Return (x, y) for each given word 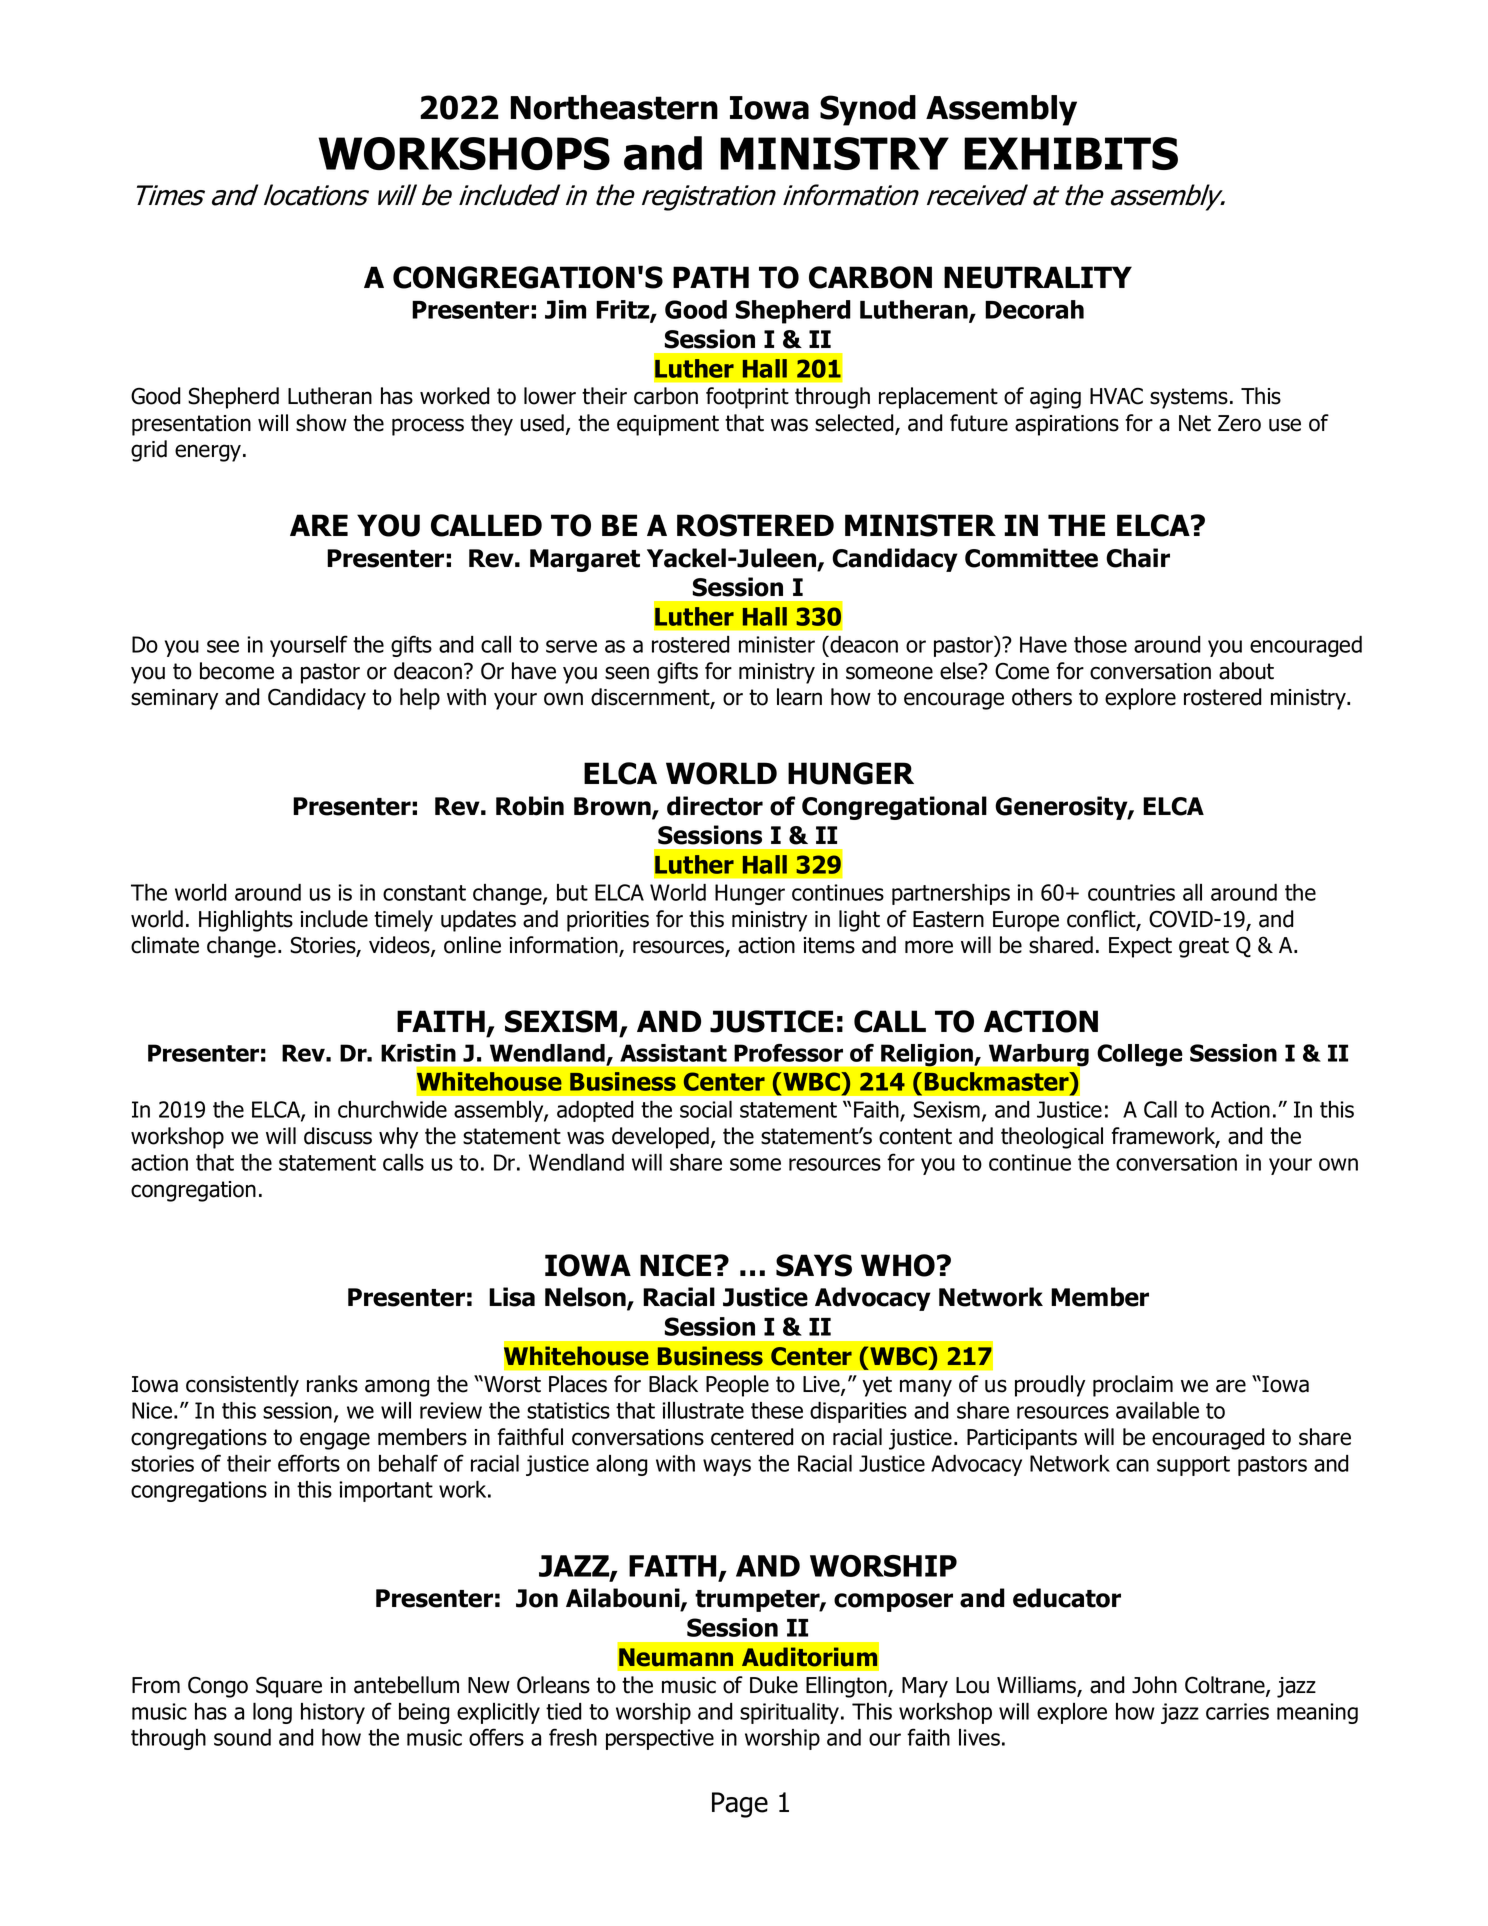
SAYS (814, 1265)
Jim (565, 309)
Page (740, 1805)
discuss (338, 1136)
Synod (868, 110)
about (1246, 671)
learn (799, 697)
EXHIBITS (1071, 153)
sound (242, 1737)
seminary (174, 699)
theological (1052, 1138)
